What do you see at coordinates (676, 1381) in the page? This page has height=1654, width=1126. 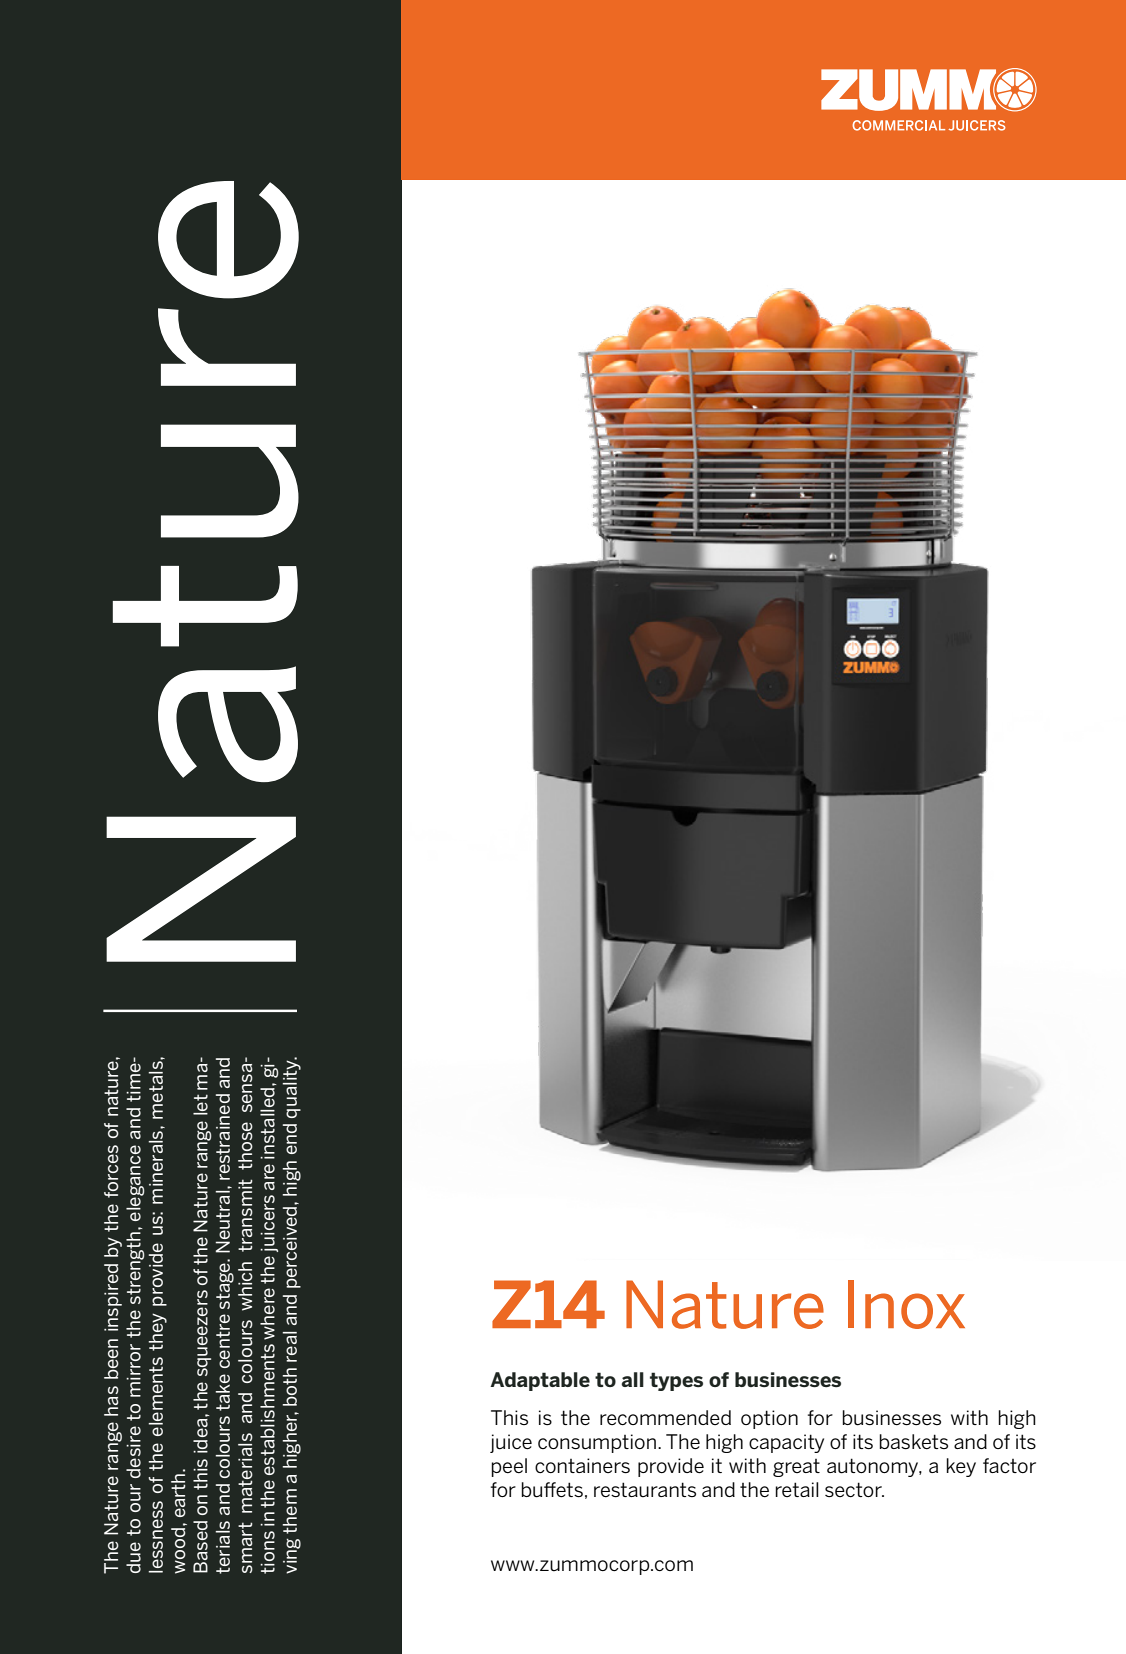 I see `types` at bounding box center [676, 1381].
